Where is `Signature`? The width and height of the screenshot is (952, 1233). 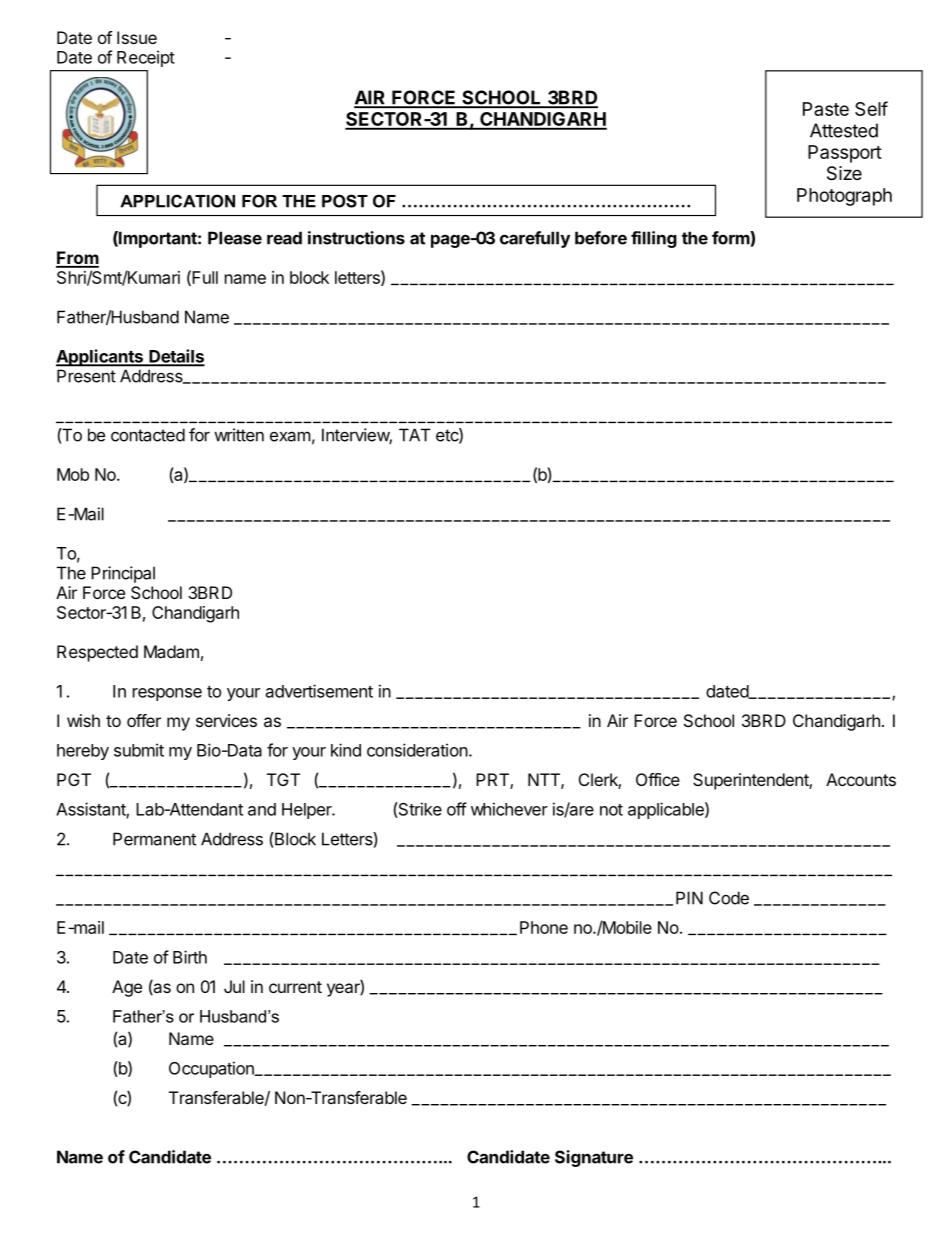 Signature is located at coordinates (594, 1158).
